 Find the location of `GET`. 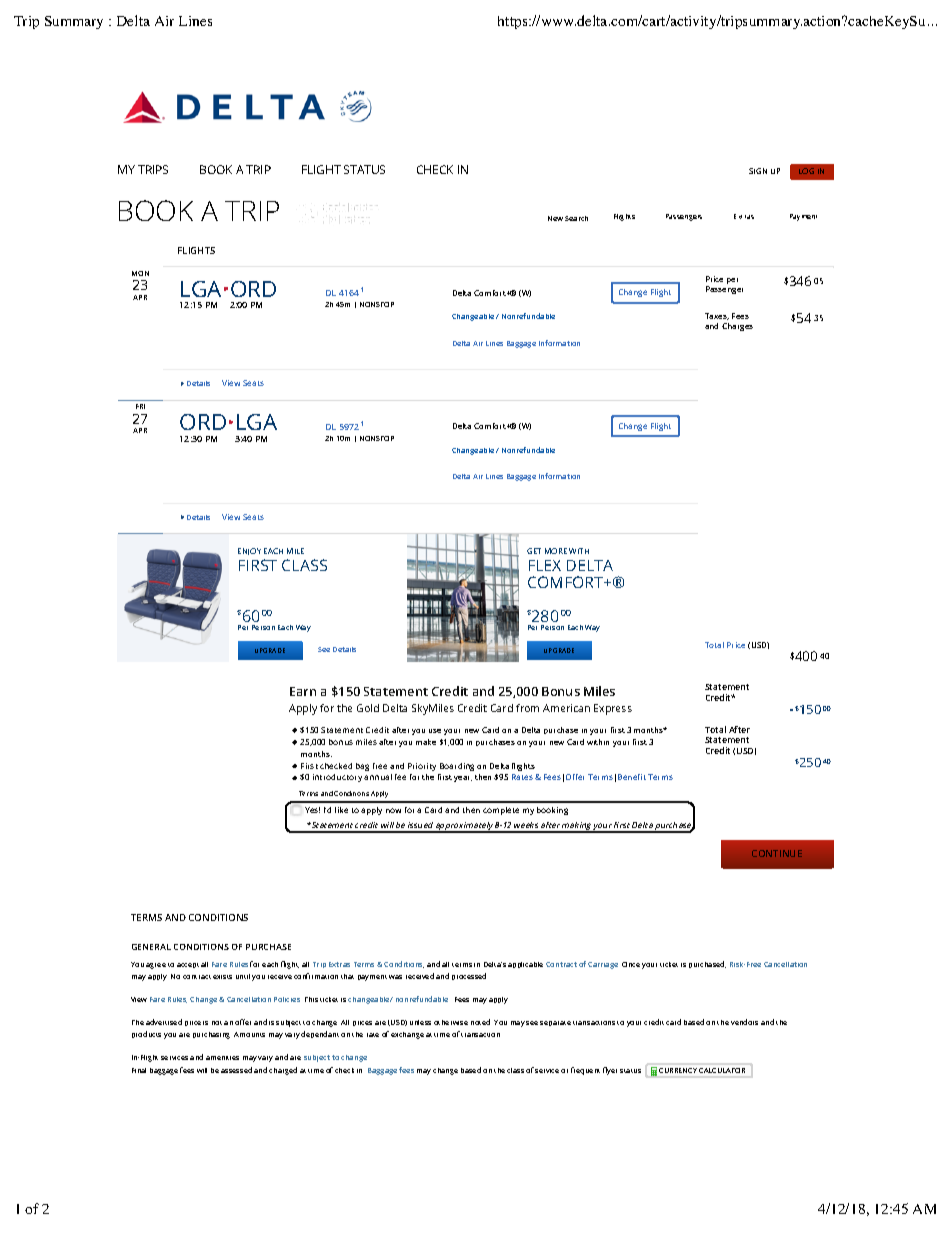

GET is located at coordinates (534, 551).
